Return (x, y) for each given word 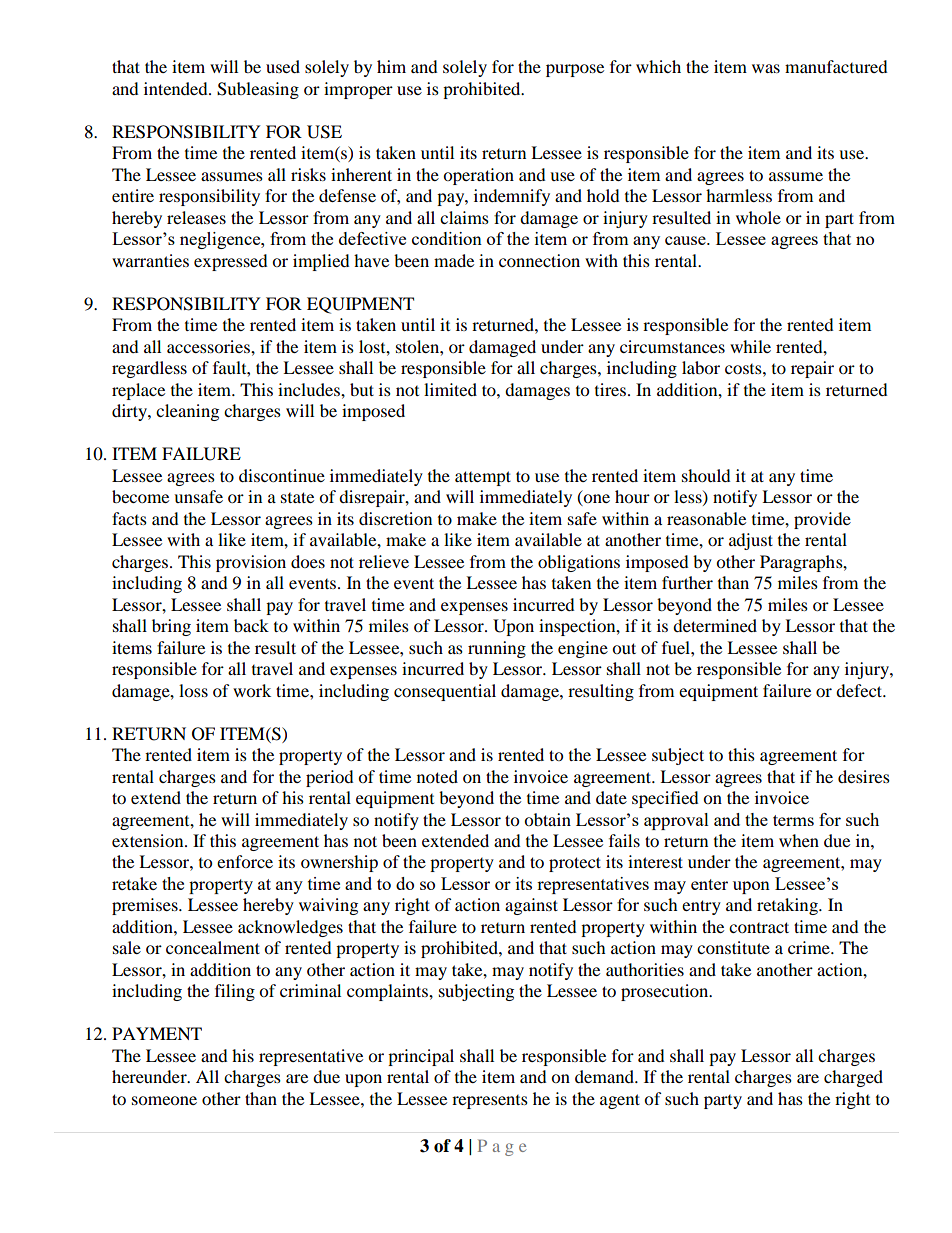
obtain (547, 819)
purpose (575, 70)
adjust (751, 541)
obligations (579, 563)
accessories (209, 346)
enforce (245, 861)
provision (251, 563)
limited (450, 389)
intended (177, 88)
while (750, 346)
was (766, 68)
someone (164, 1100)
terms (793, 820)
